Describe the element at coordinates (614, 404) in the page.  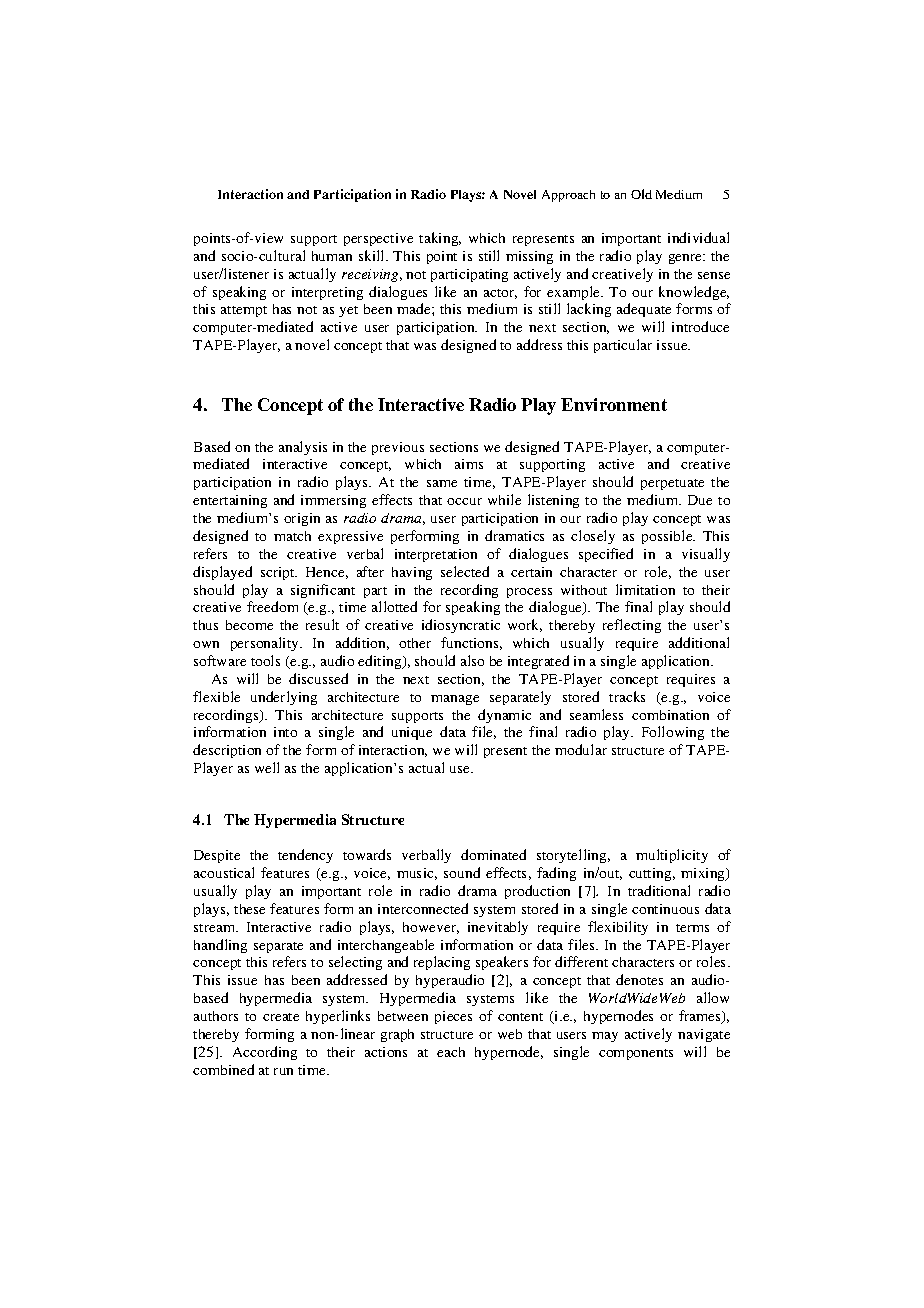
I see `Environment` at that location.
